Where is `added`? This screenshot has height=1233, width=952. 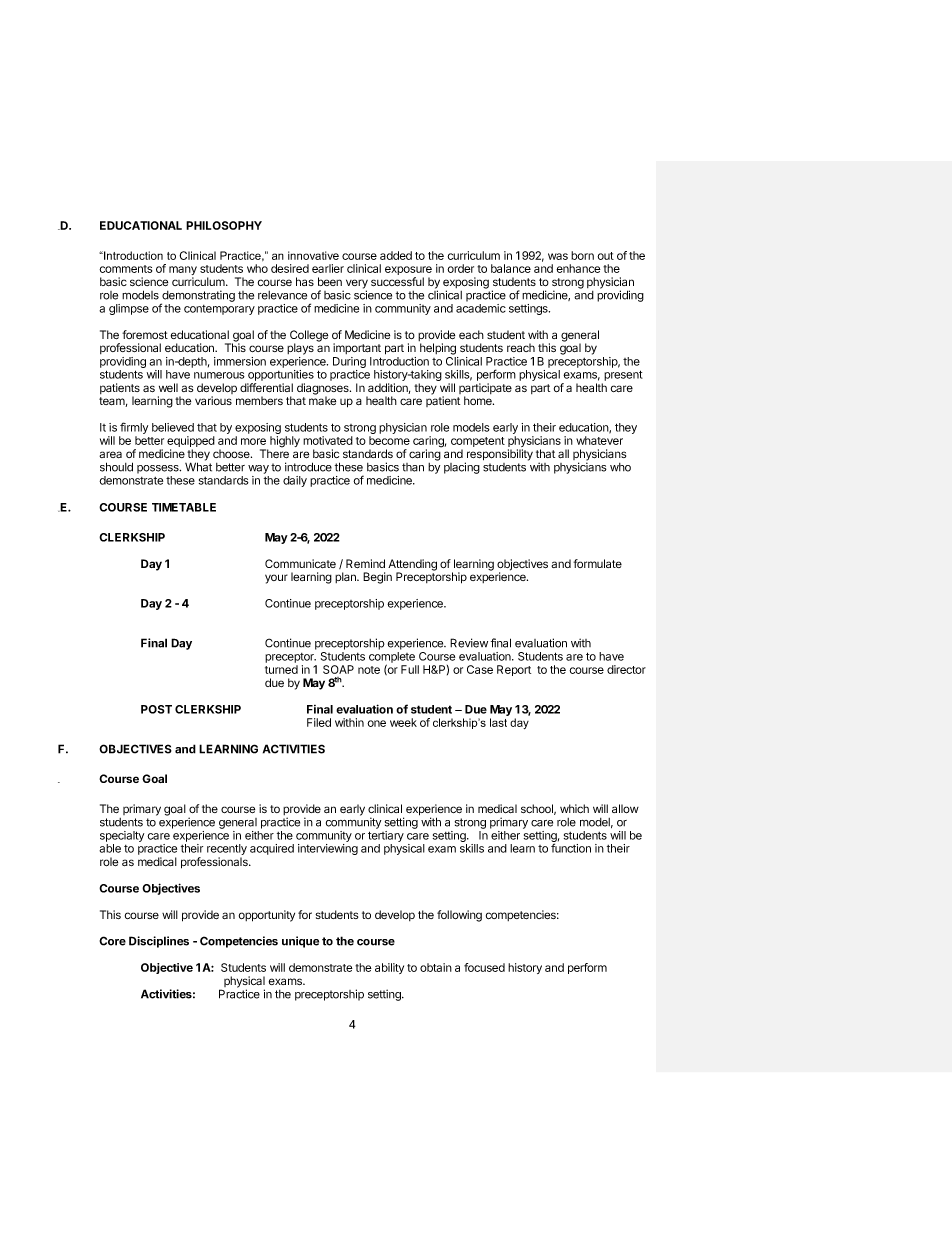 added is located at coordinates (396, 255).
